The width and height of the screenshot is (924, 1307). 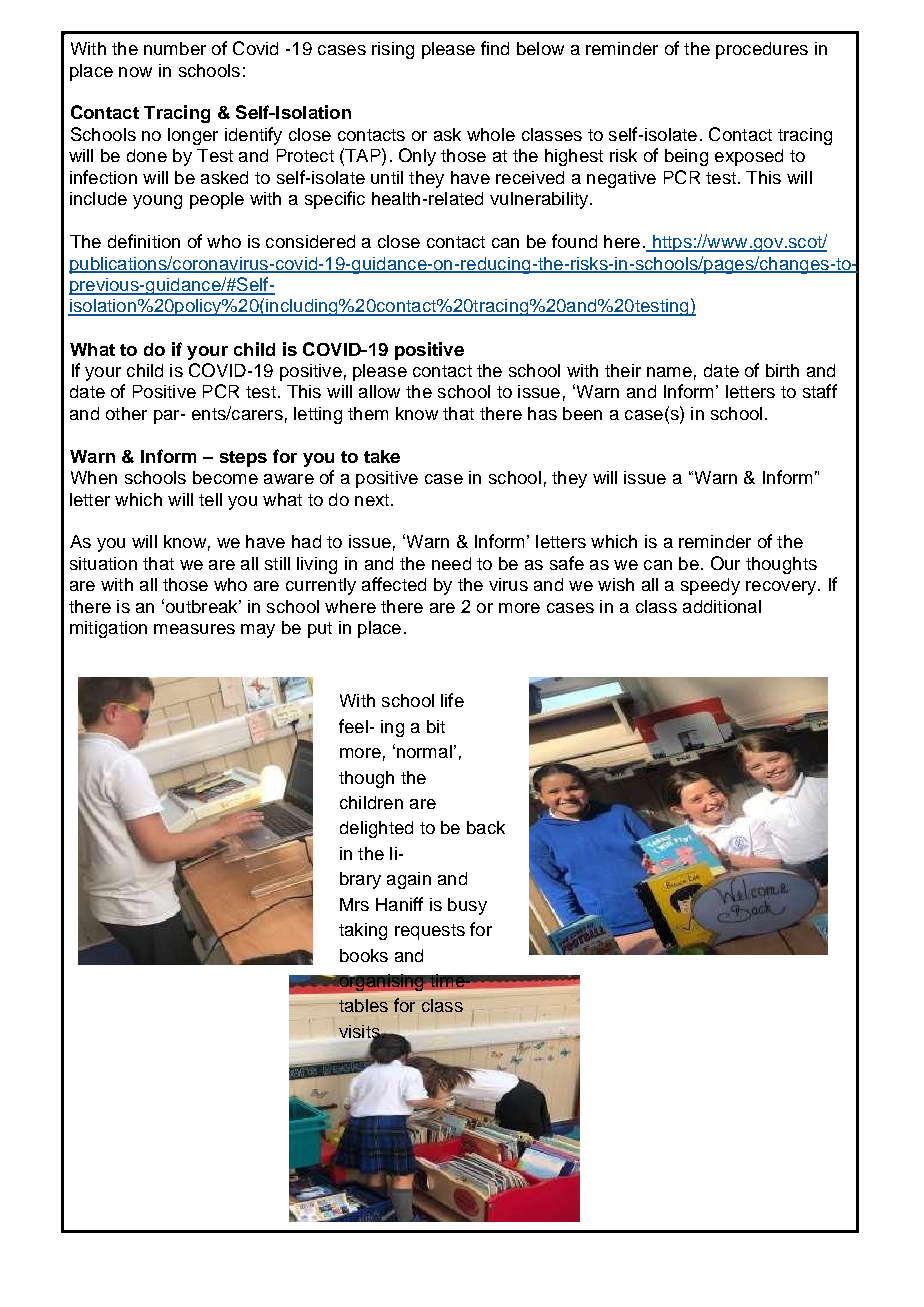 What do you see at coordinates (354, 904) in the screenshot?
I see `Mrs` at bounding box center [354, 904].
